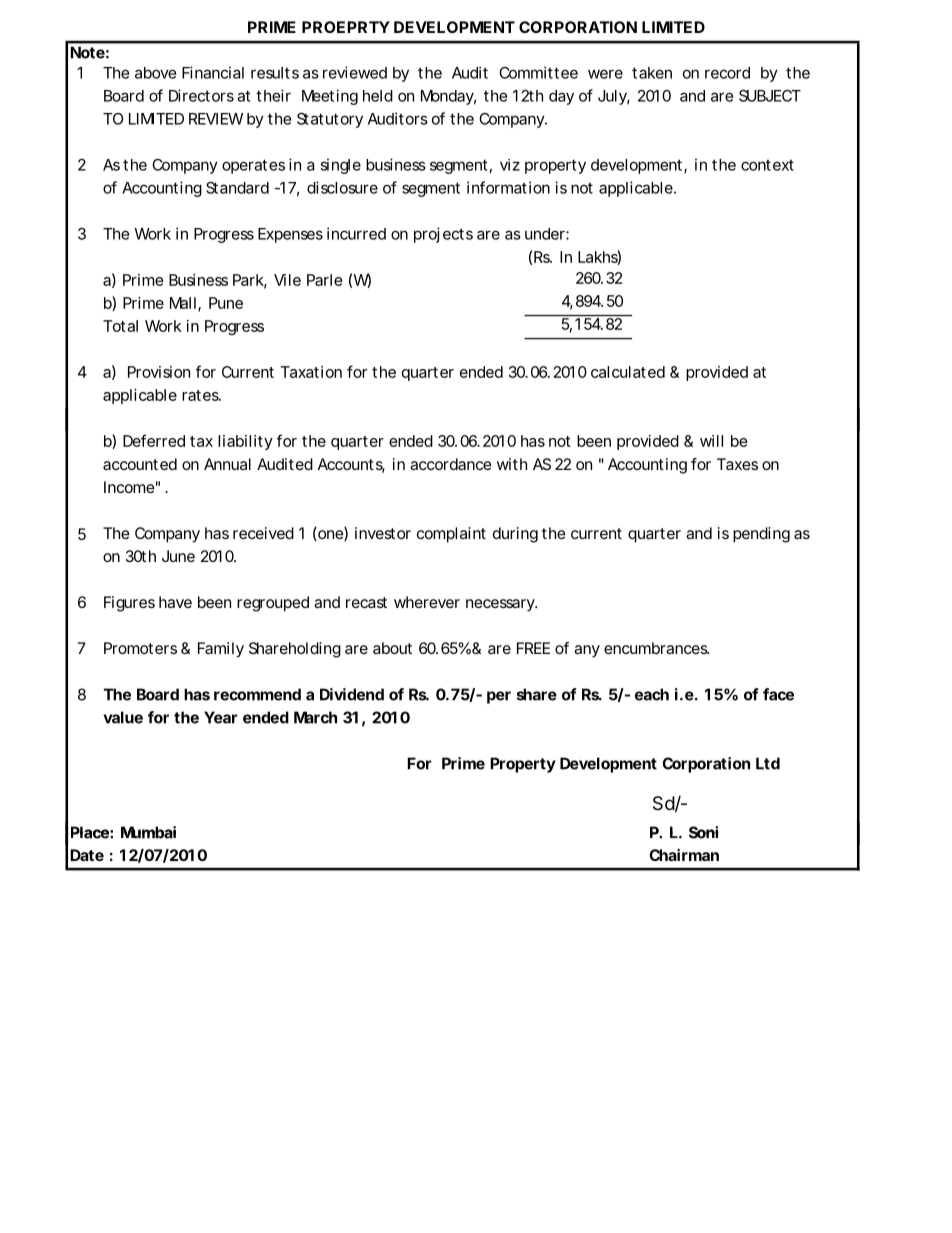 This image has width=952, height=1233. I want to click on Directors, so click(201, 95).
